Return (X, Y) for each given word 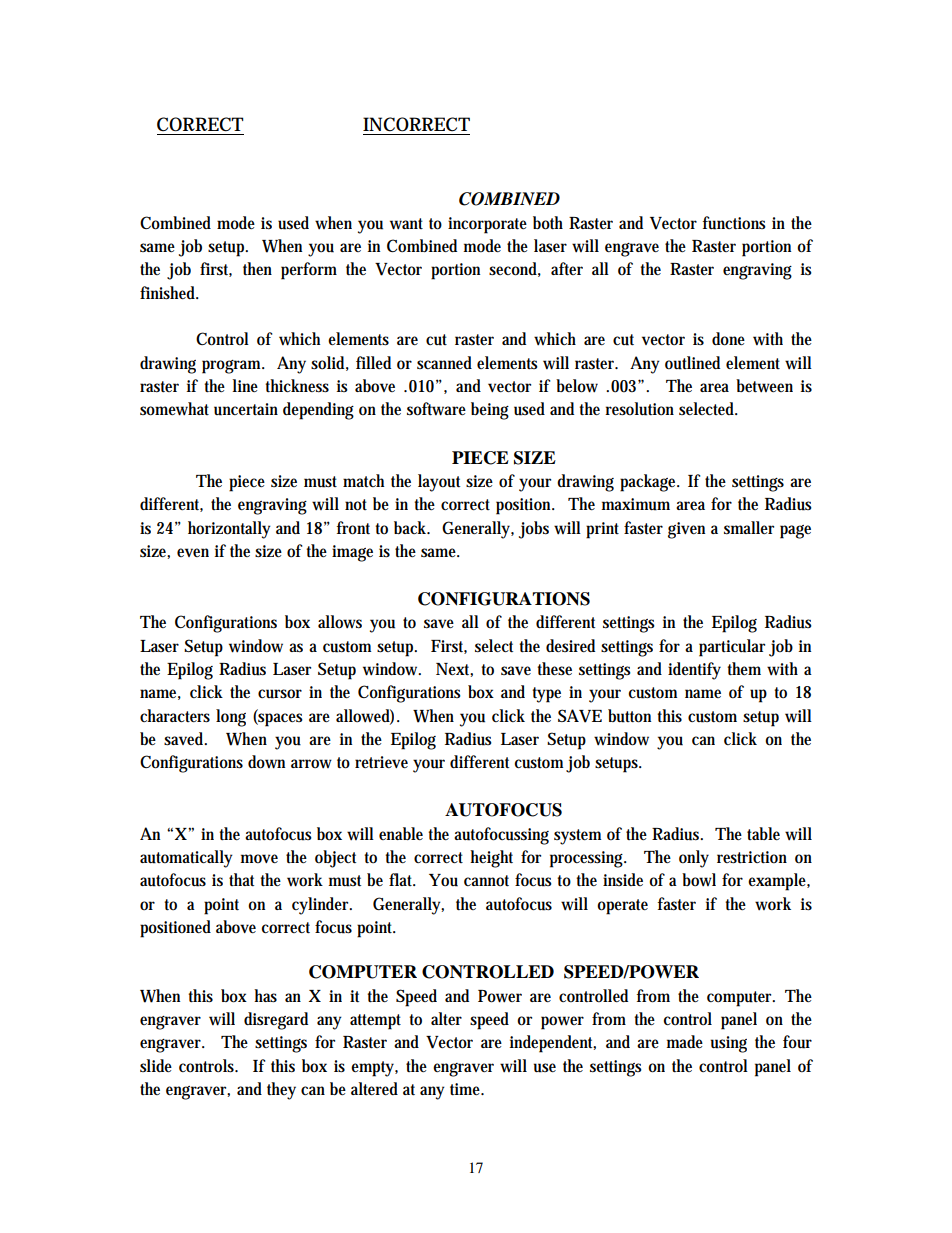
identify (694, 671)
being (490, 411)
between (764, 386)
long (231, 718)
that (241, 879)
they (281, 1091)
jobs (534, 530)
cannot (486, 881)
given (686, 530)
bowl (699, 880)
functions (734, 223)
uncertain (246, 409)
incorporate (487, 225)
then (257, 268)
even (193, 552)
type (546, 695)
